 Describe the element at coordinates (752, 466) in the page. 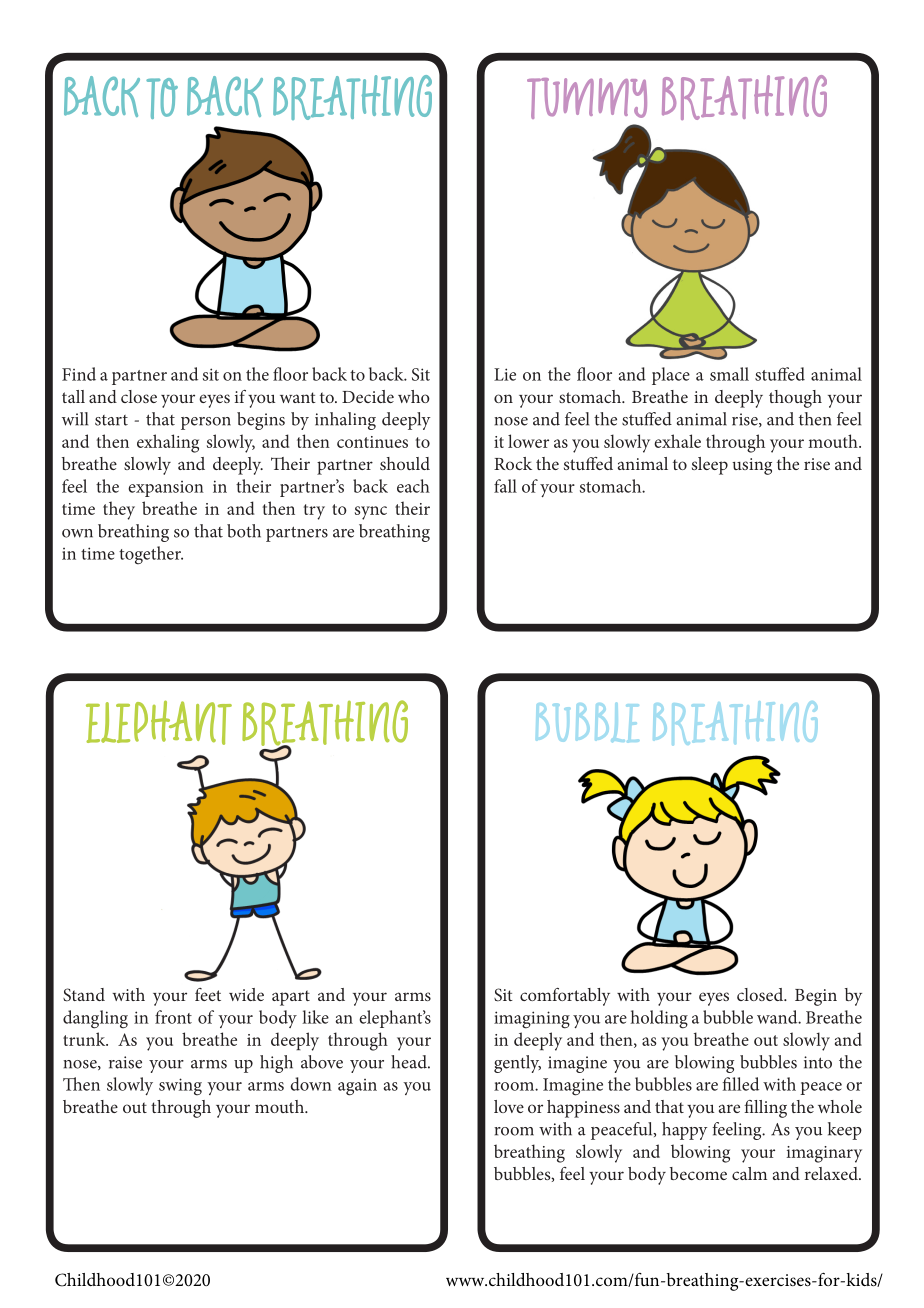

I see `using` at that location.
